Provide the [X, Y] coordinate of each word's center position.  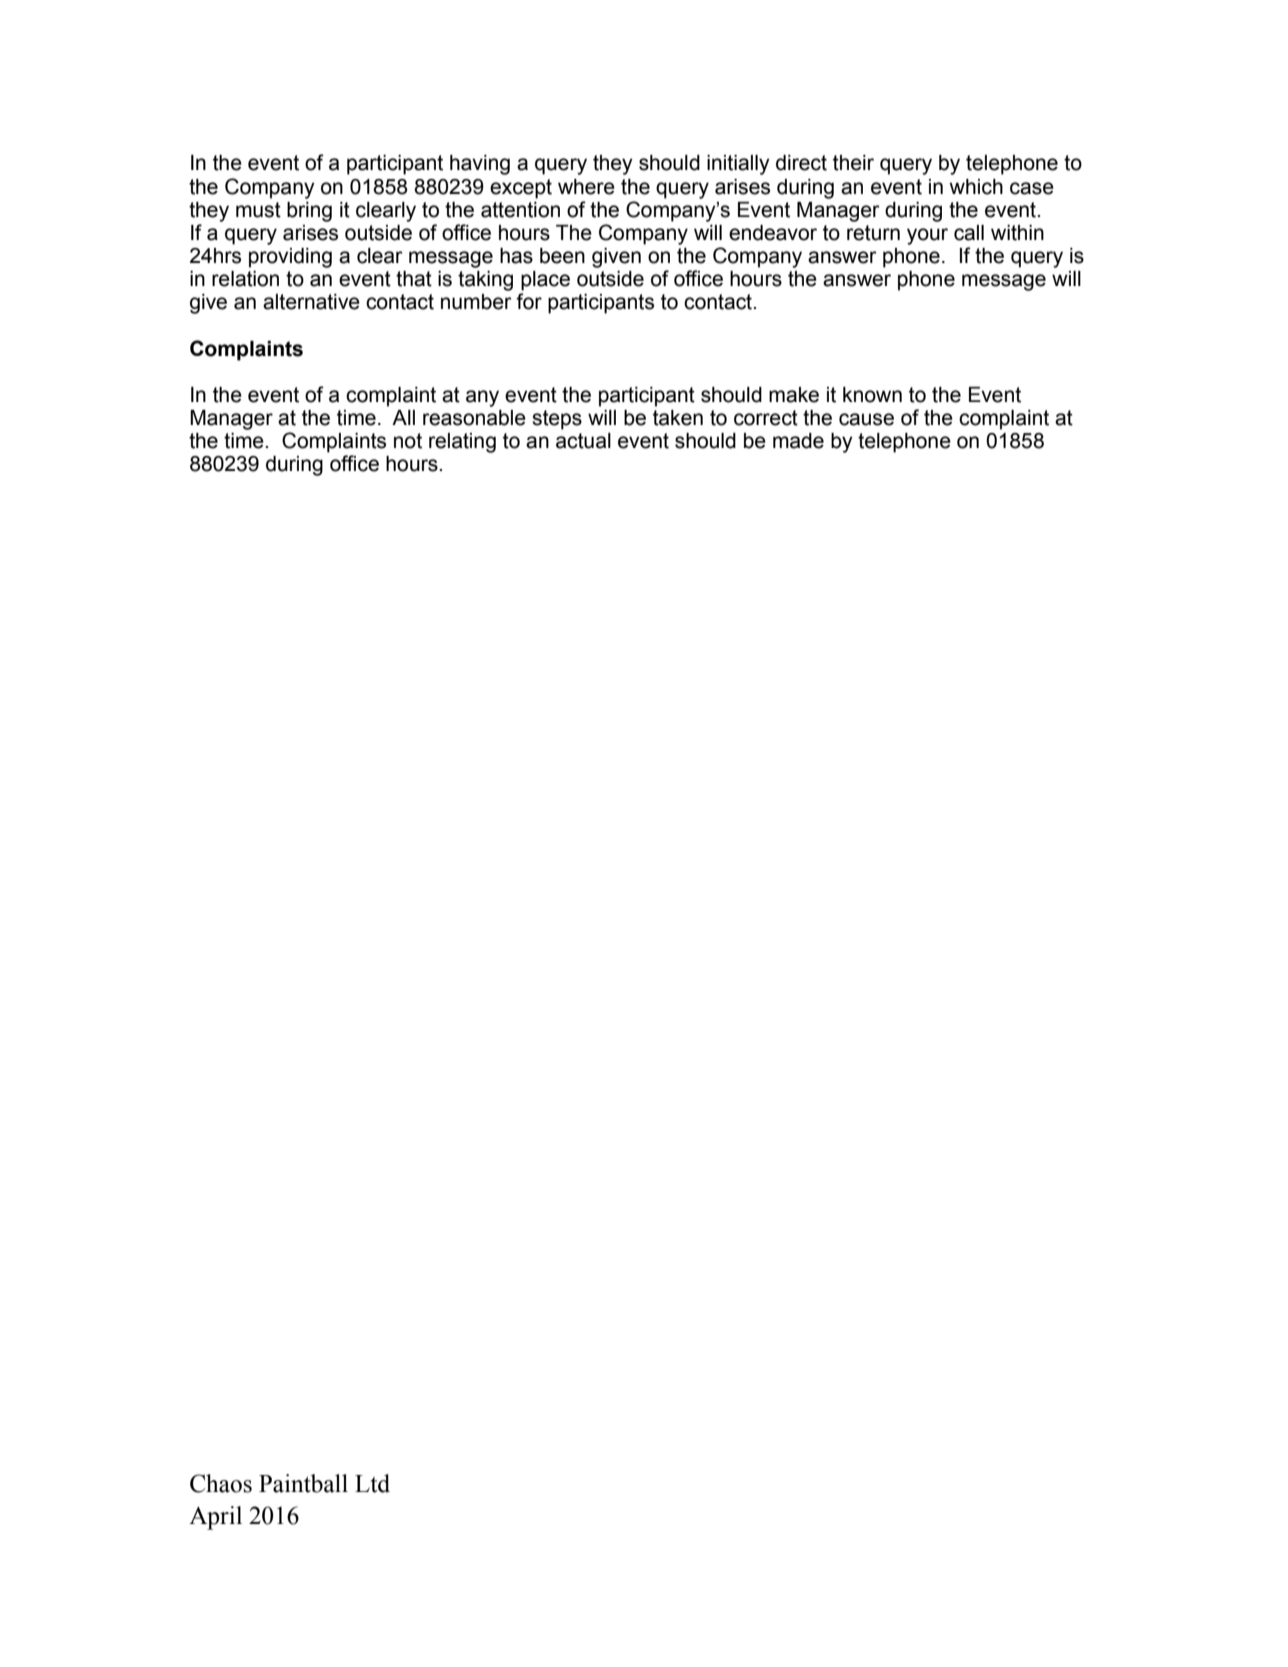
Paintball [303, 1483]
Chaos [221, 1483]
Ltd [372, 1483]
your [927, 236]
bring [309, 212]
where [586, 187]
